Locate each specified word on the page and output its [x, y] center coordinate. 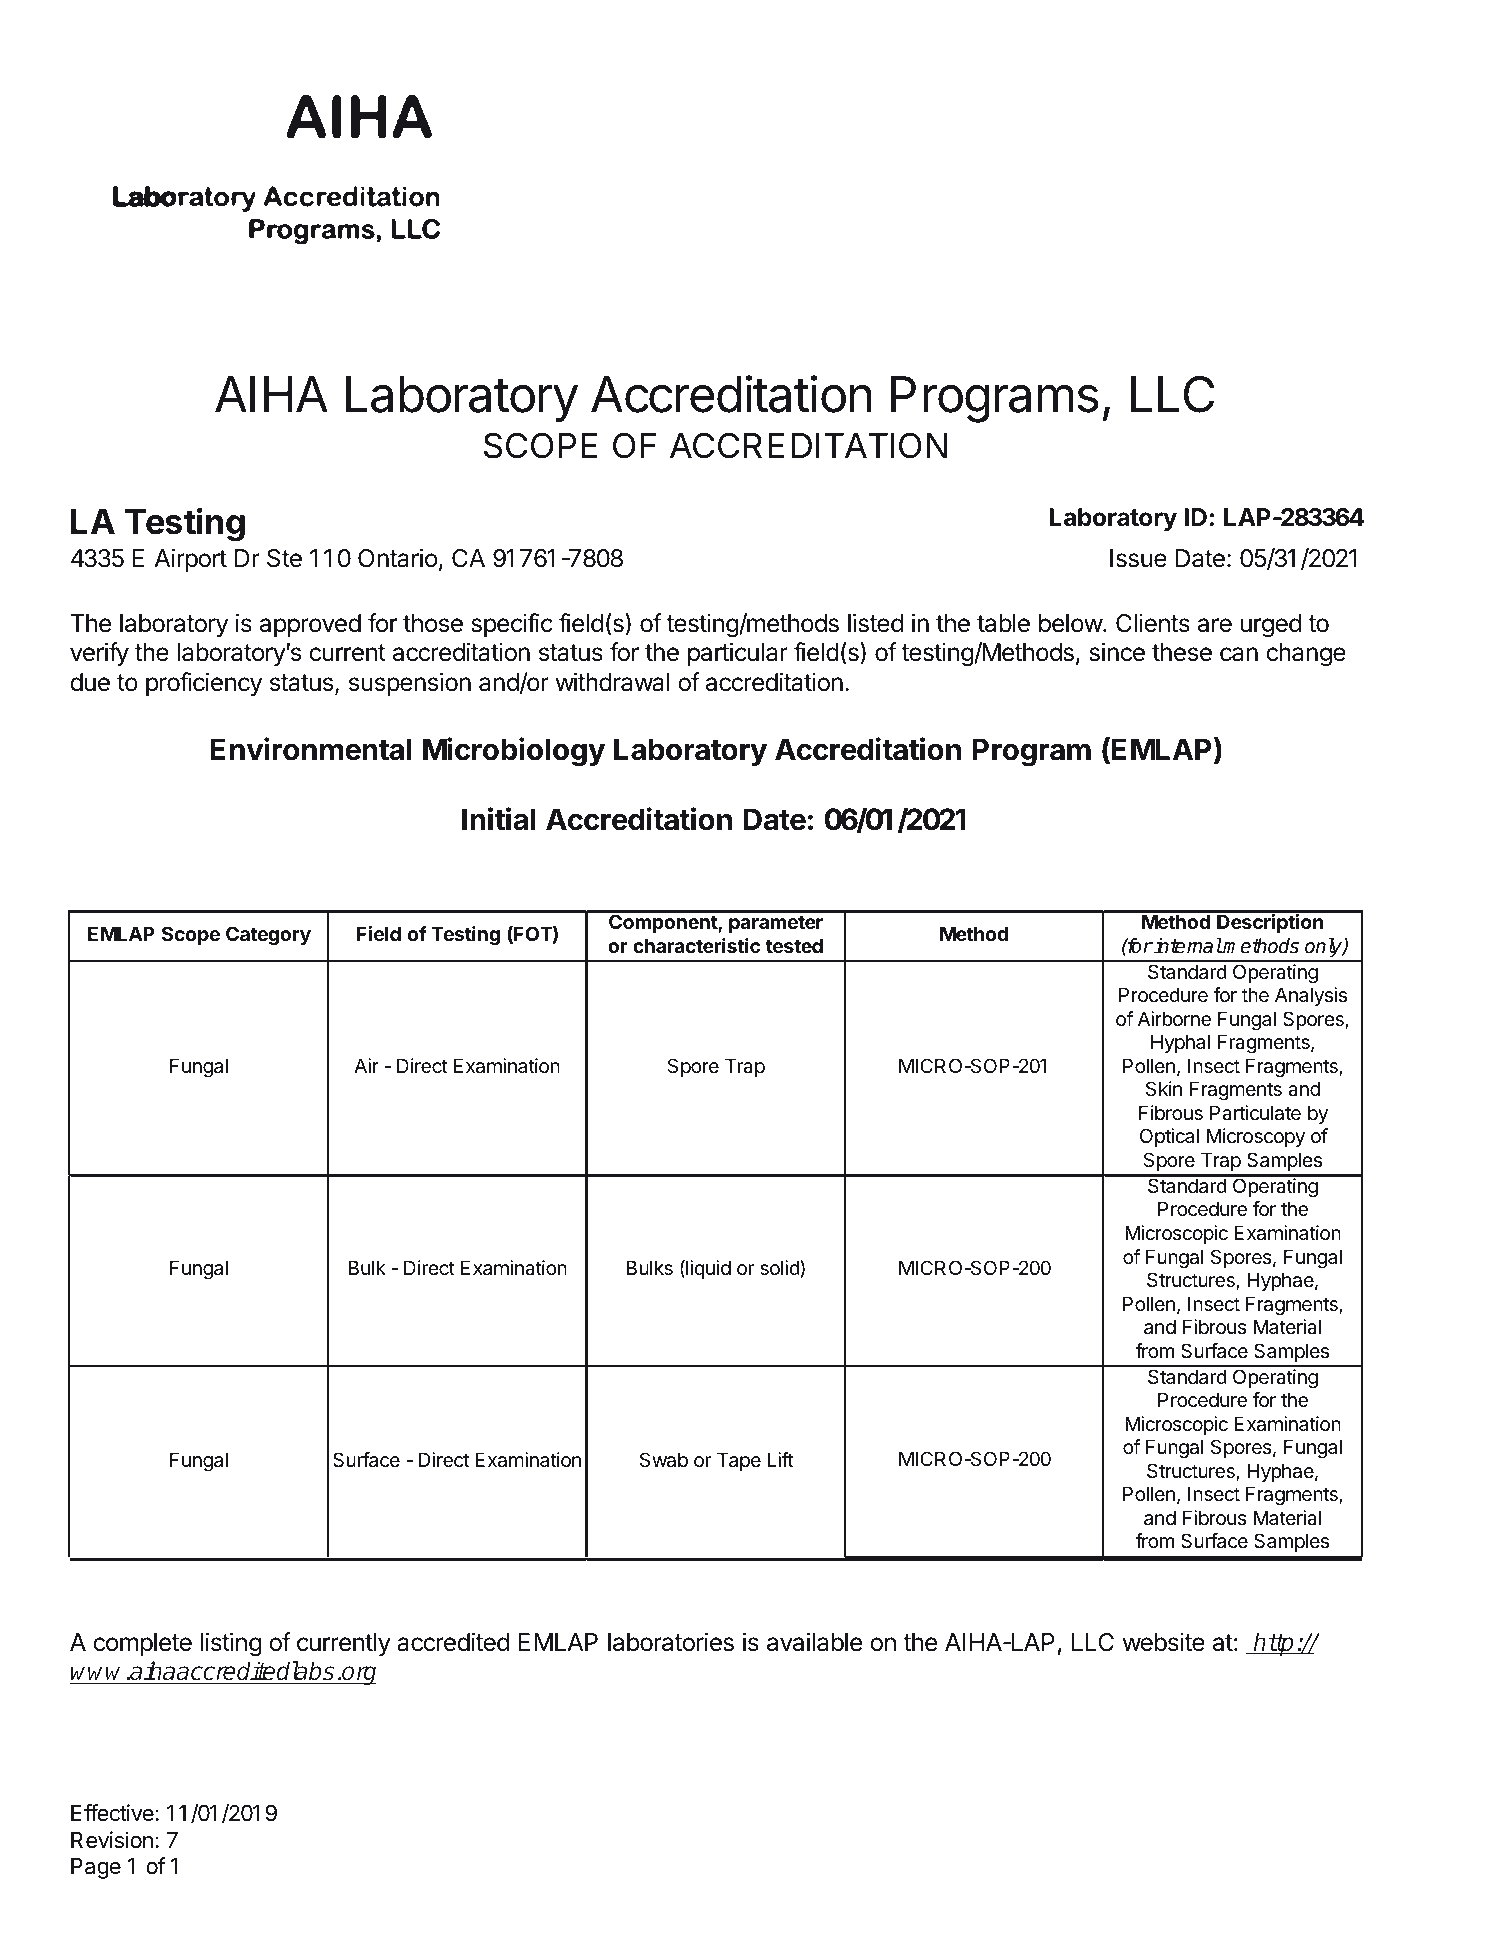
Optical [1169, 1137]
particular [738, 654]
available [814, 1642]
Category [268, 936]
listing [231, 1644]
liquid [707, 1269]
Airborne [1174, 1019]
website [1164, 1642]
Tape [739, 1461]
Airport [190, 560]
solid [780, 1269]
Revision [112, 1840]
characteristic [696, 945]
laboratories [671, 1642]
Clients [1153, 623]
